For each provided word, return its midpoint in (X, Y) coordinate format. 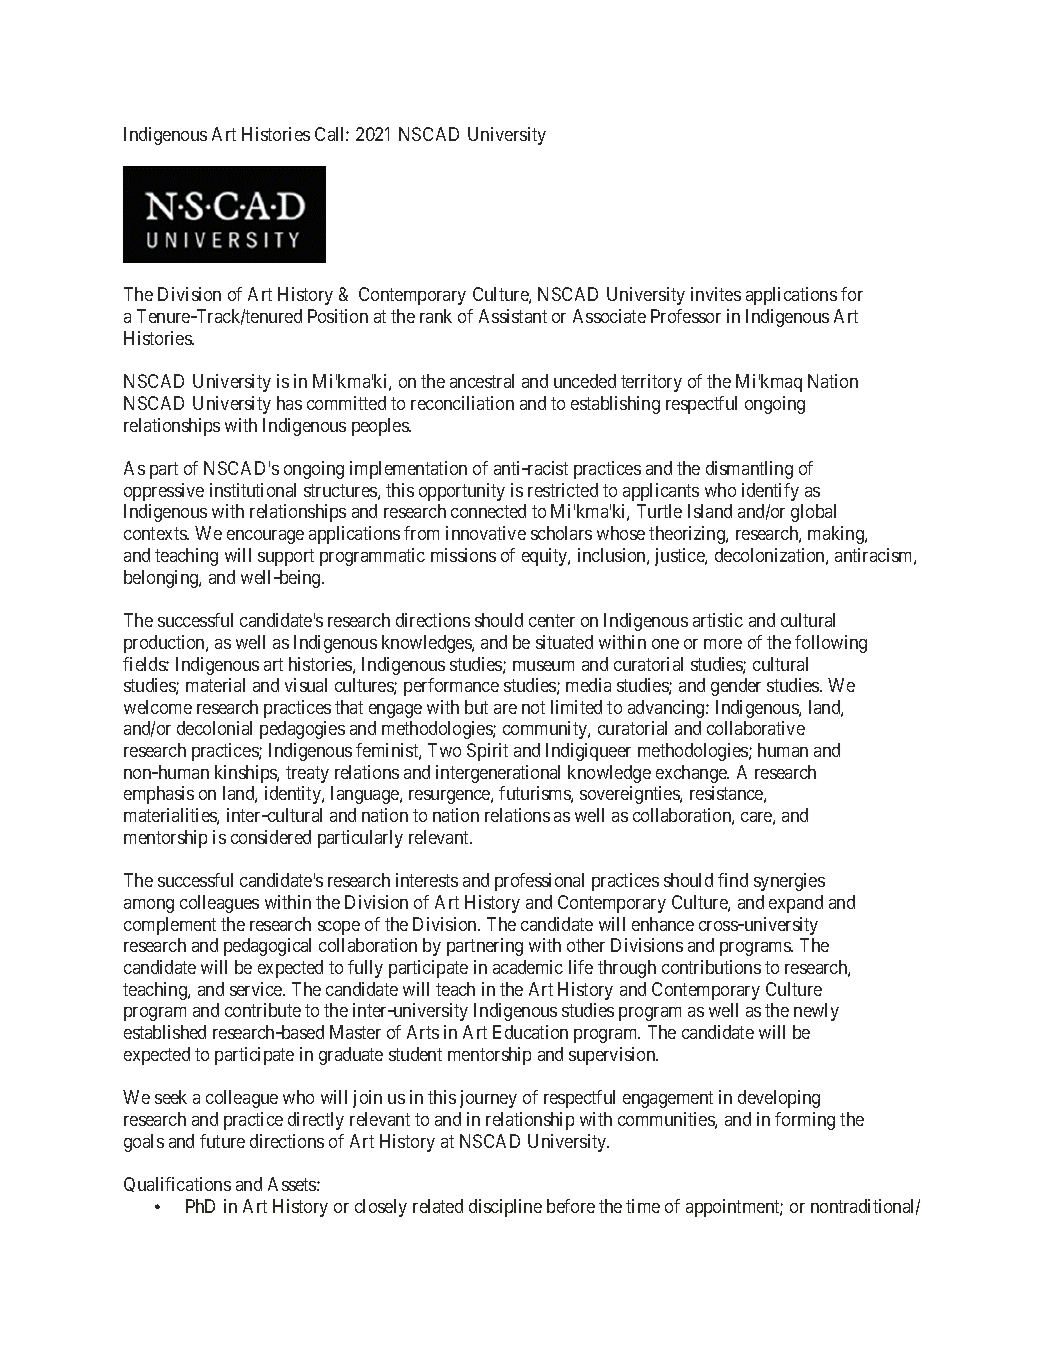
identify (770, 492)
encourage (265, 537)
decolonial (214, 728)
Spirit (487, 752)
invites (716, 294)
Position (338, 316)
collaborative (756, 728)
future (222, 1141)
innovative (486, 533)
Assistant (513, 316)
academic (528, 967)
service (257, 989)
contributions (711, 967)
